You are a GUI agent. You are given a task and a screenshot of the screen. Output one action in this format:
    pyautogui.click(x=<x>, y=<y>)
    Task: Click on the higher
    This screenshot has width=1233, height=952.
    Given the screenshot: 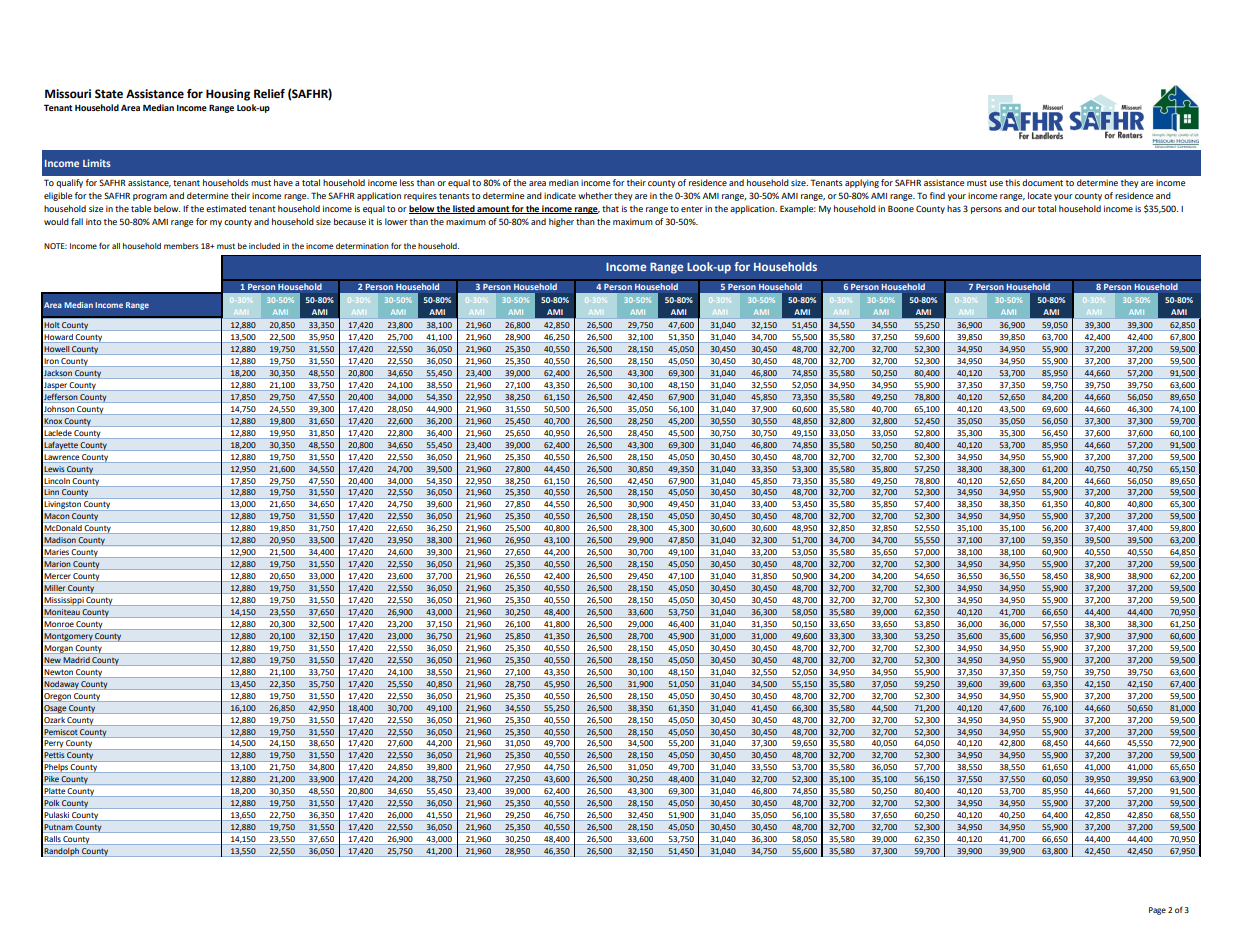 What is the action you would take?
    pyautogui.click(x=561, y=222)
